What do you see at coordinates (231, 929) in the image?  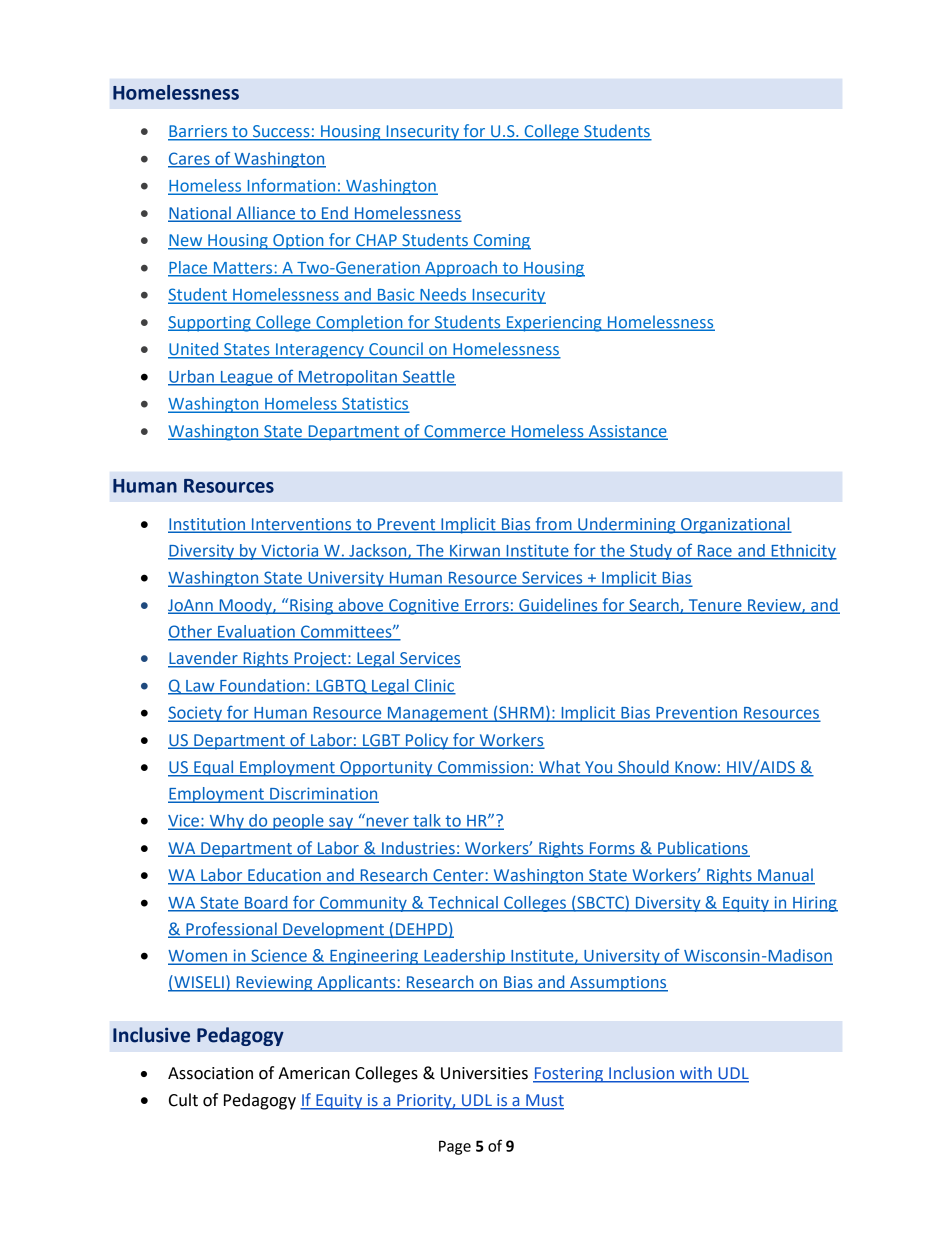 I see `Professional` at bounding box center [231, 929].
